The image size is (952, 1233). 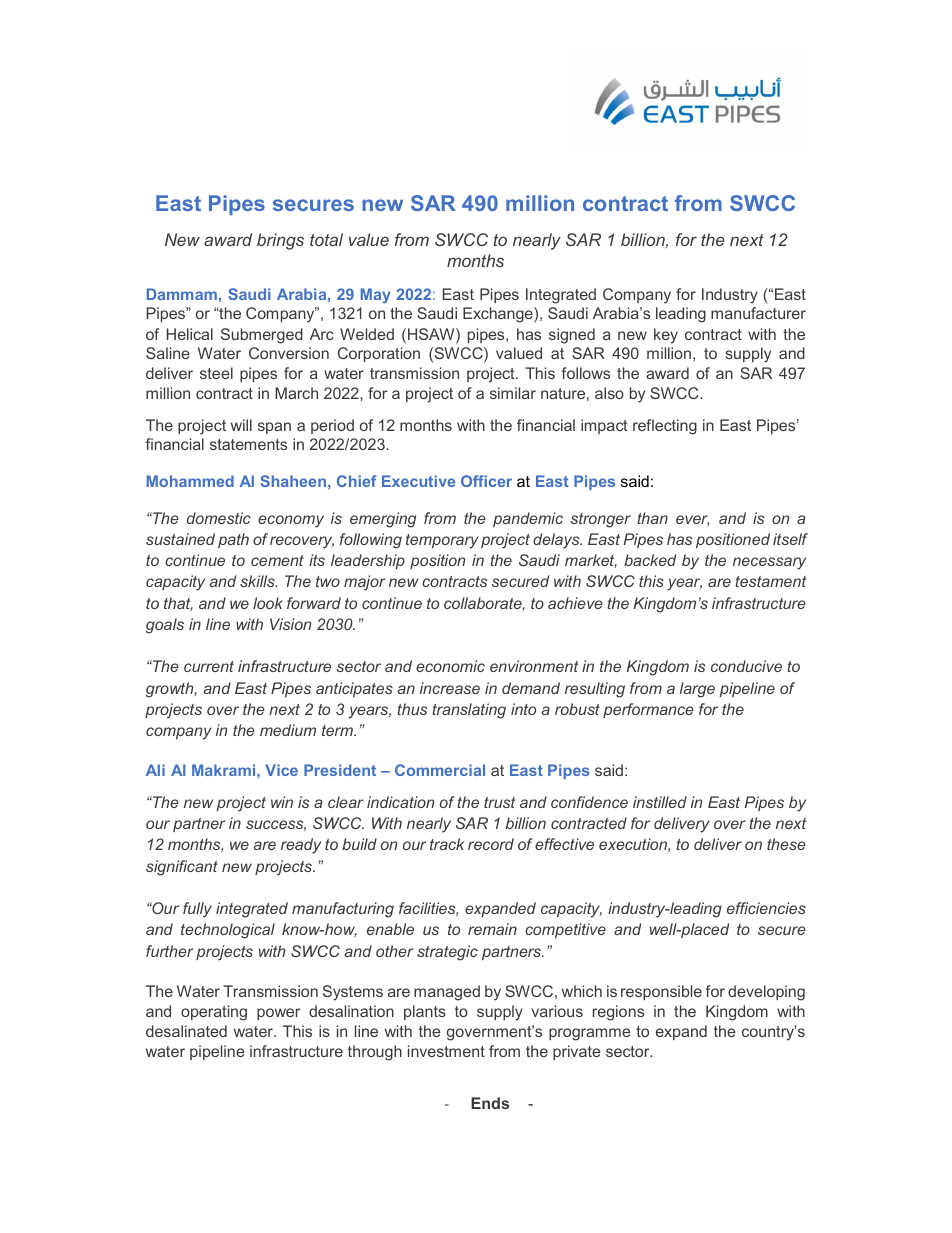 What do you see at coordinates (186, 1031) in the document?
I see `desalinated` at bounding box center [186, 1031].
